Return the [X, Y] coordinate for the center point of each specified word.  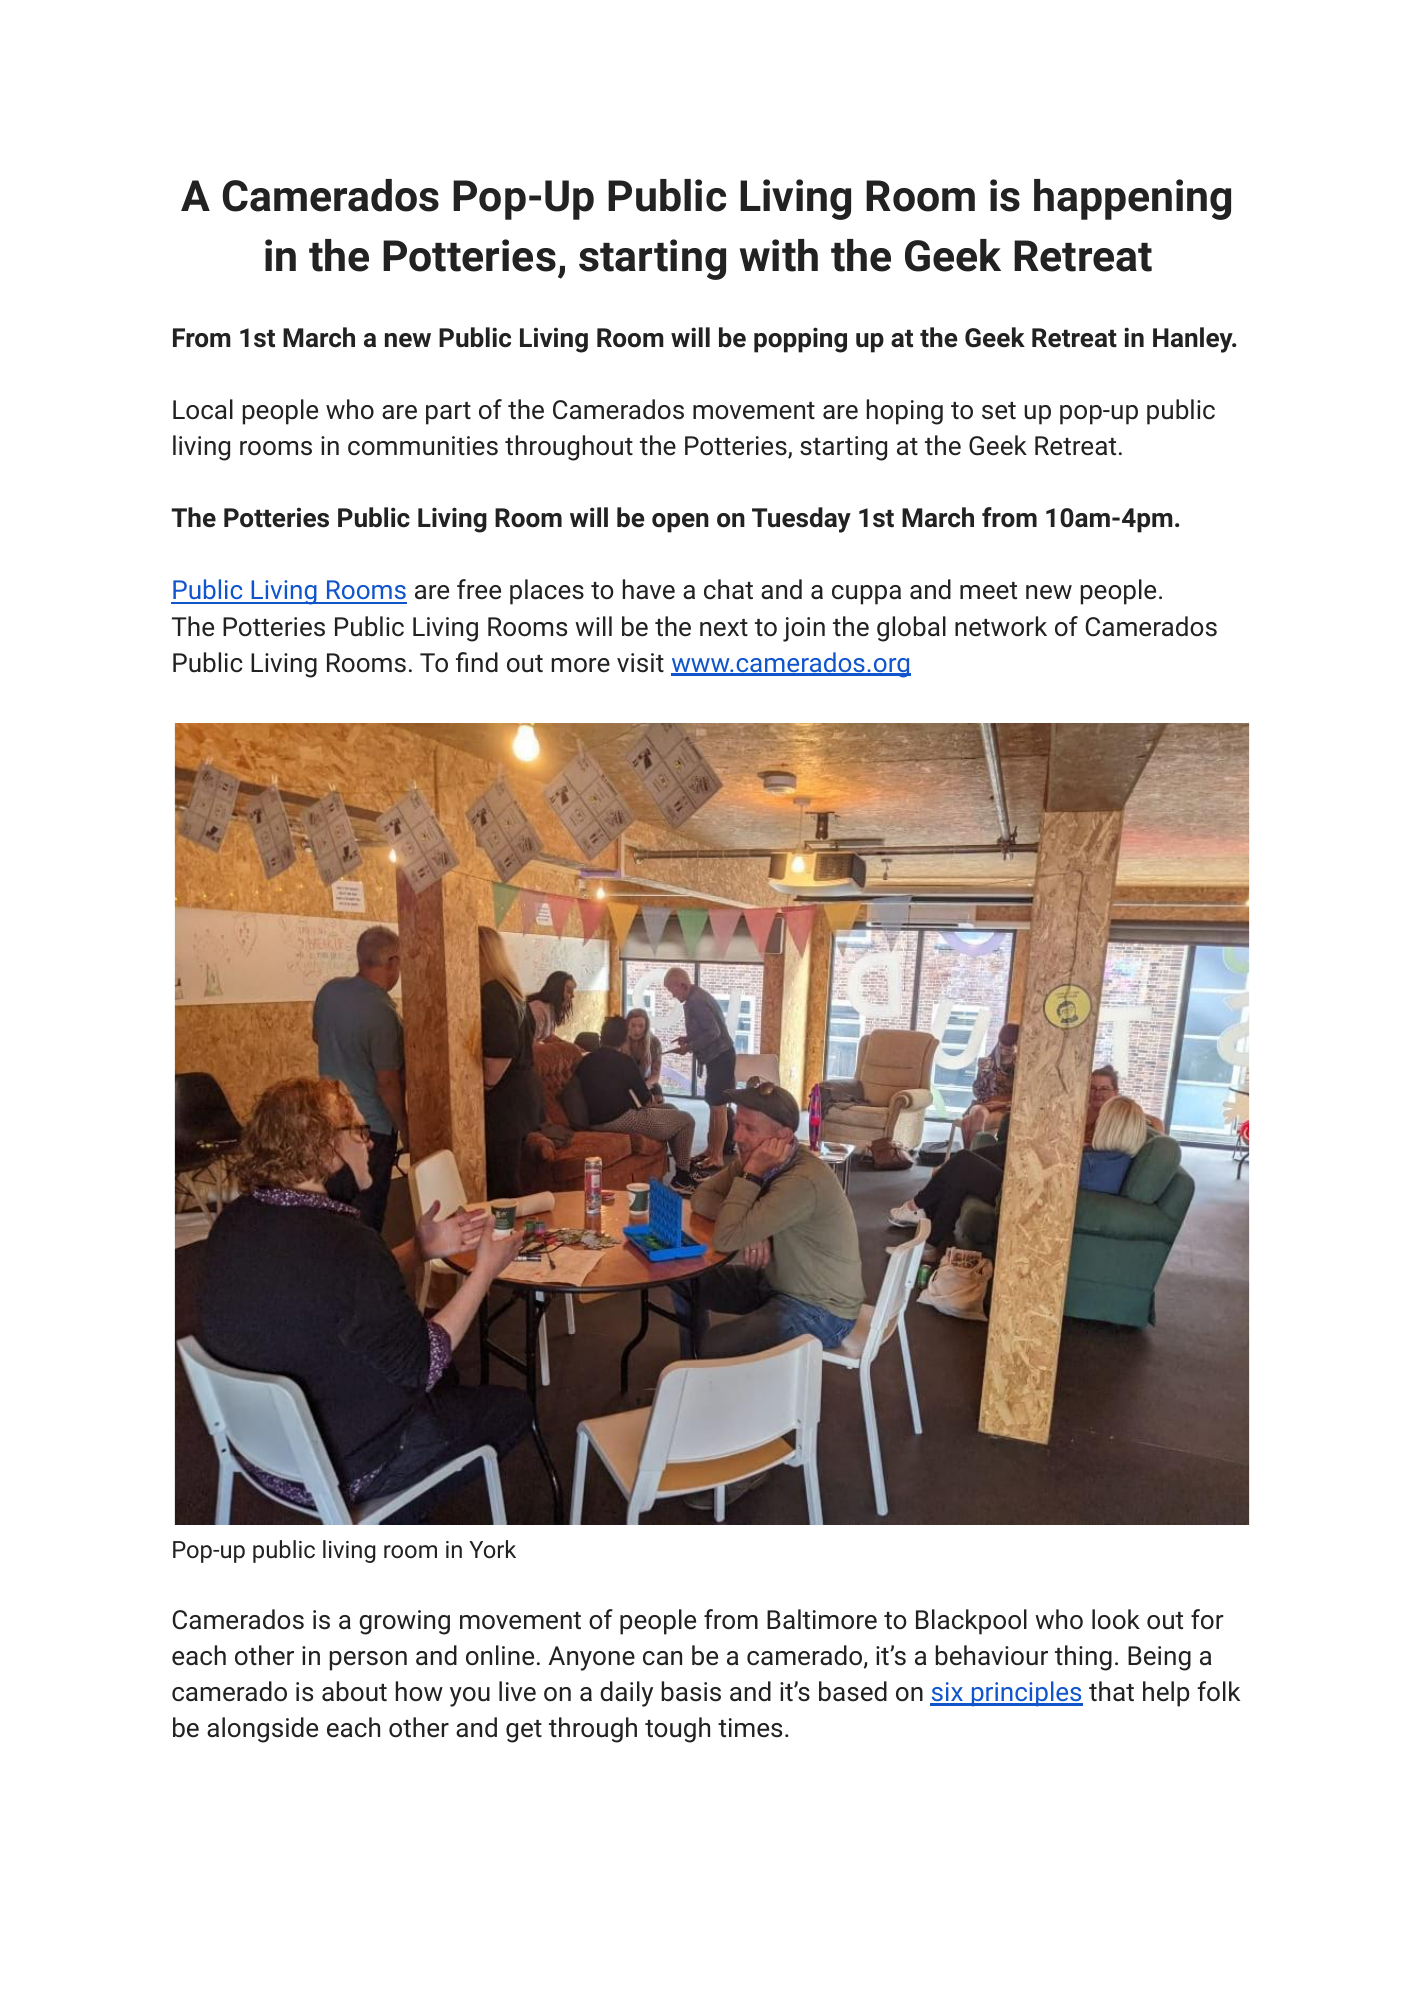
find [477, 662]
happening [1132, 199]
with [779, 255]
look [1116, 1619]
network [1001, 626]
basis [691, 1691]
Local [203, 409]
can [662, 1658]
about [354, 1691]
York [492, 1549]
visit [640, 663]
